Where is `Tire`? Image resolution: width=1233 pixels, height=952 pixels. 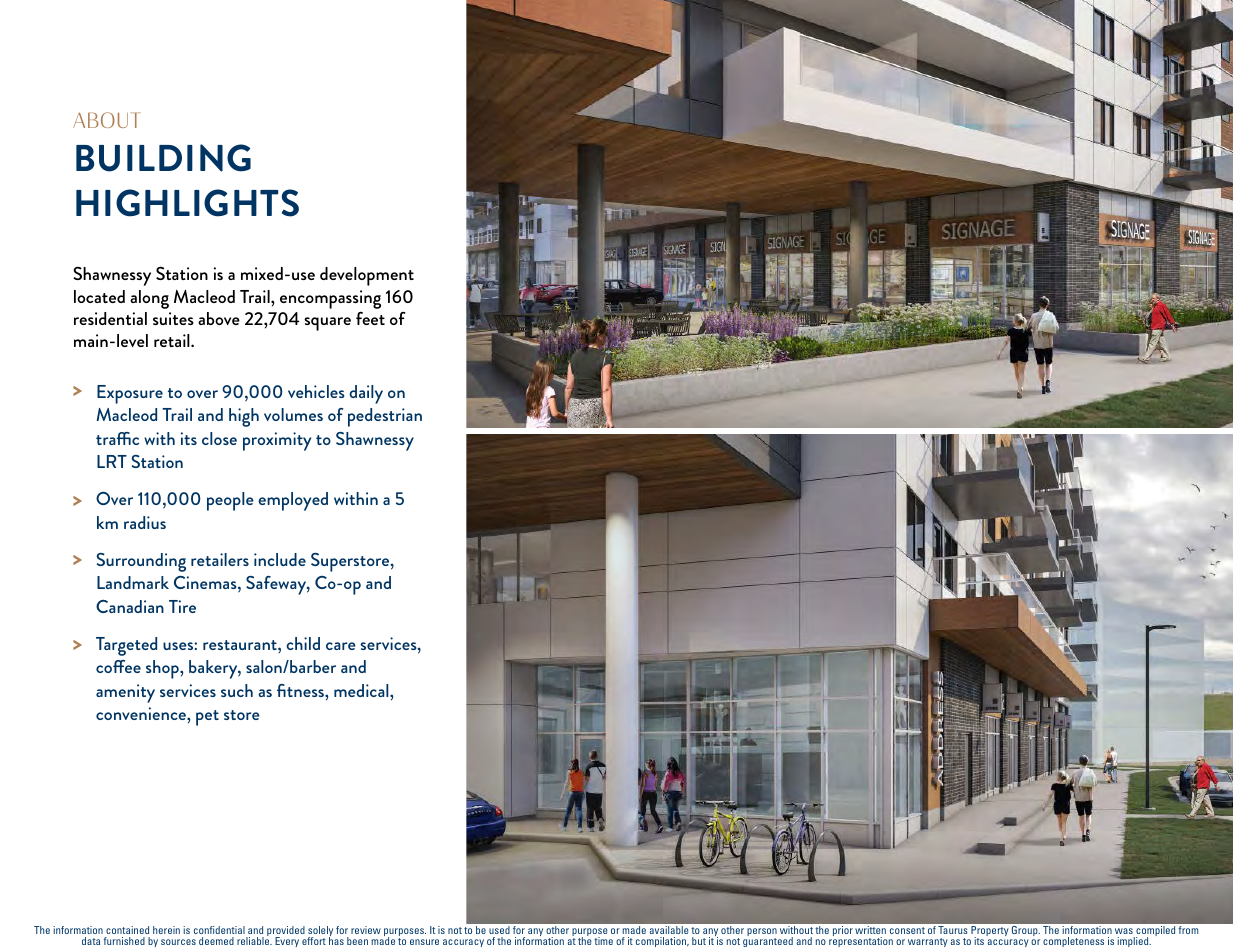
Tire is located at coordinates (182, 606).
